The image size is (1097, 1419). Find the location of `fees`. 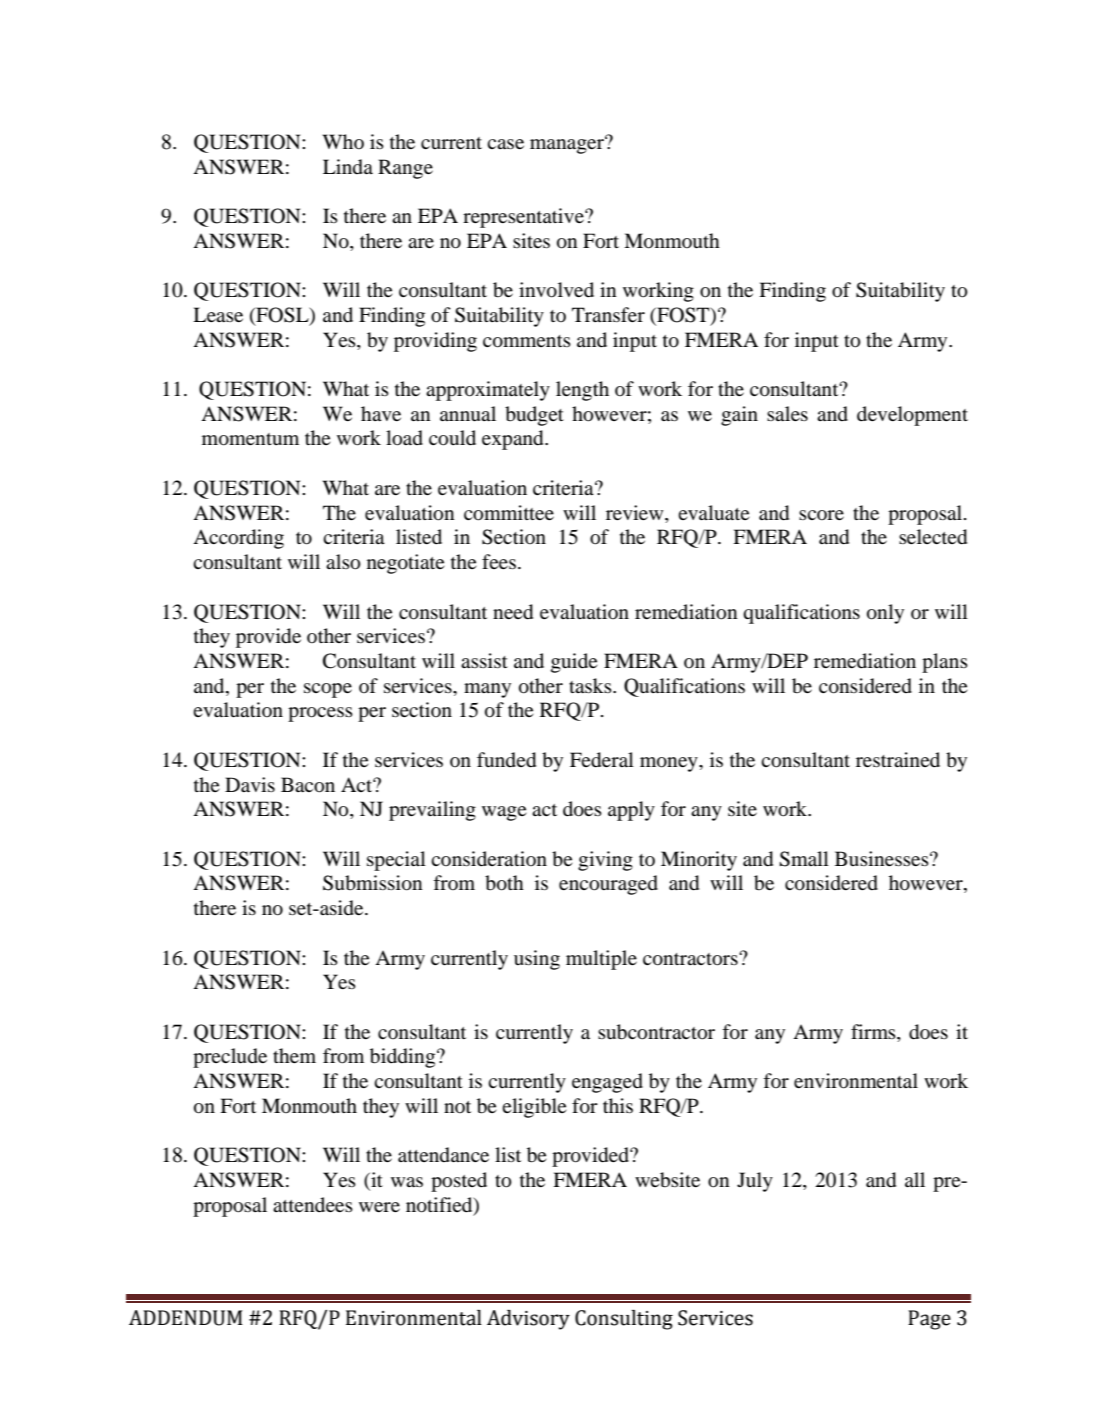

fees is located at coordinates (499, 561).
